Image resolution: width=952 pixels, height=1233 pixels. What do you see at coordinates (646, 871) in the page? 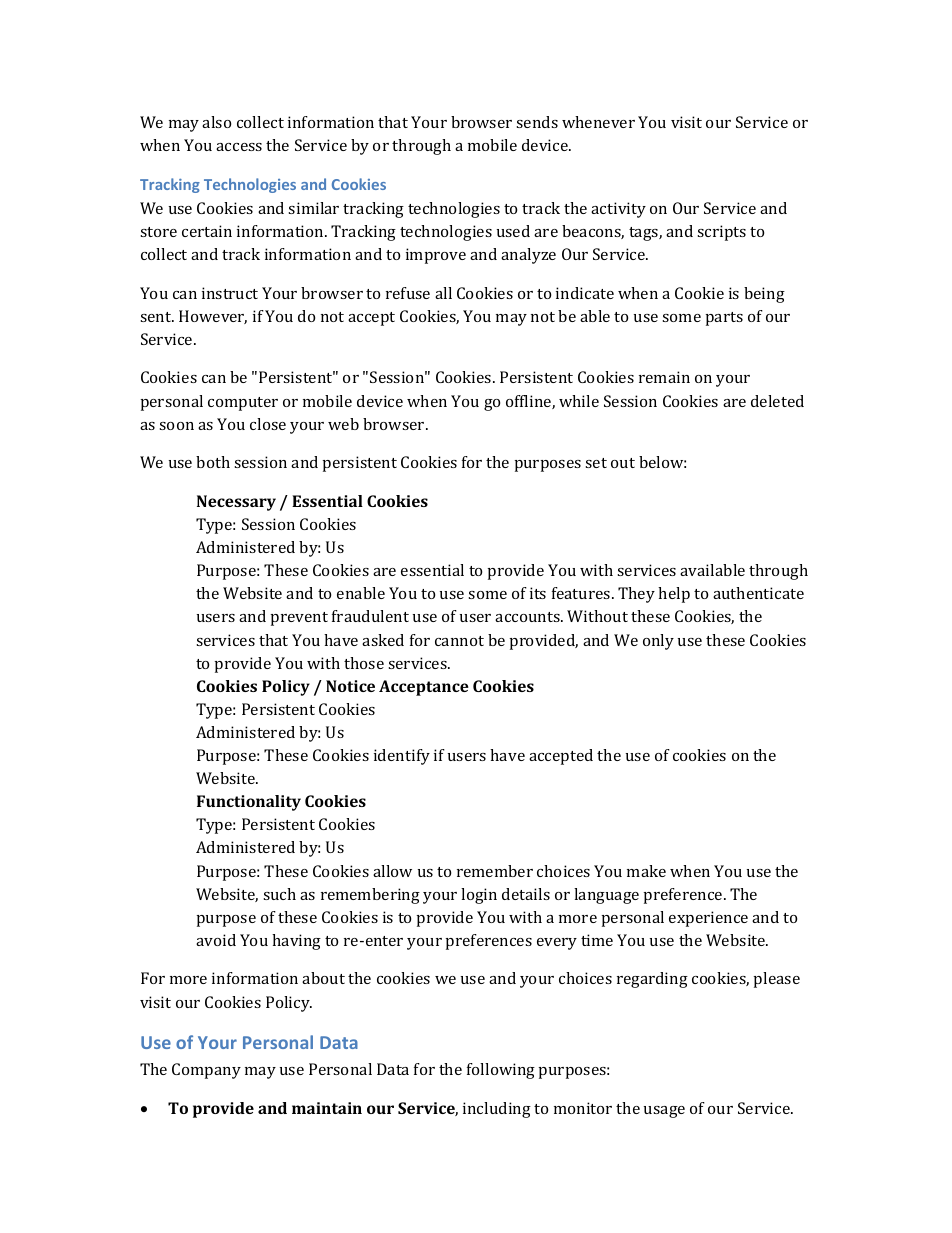
I see `make` at bounding box center [646, 871].
